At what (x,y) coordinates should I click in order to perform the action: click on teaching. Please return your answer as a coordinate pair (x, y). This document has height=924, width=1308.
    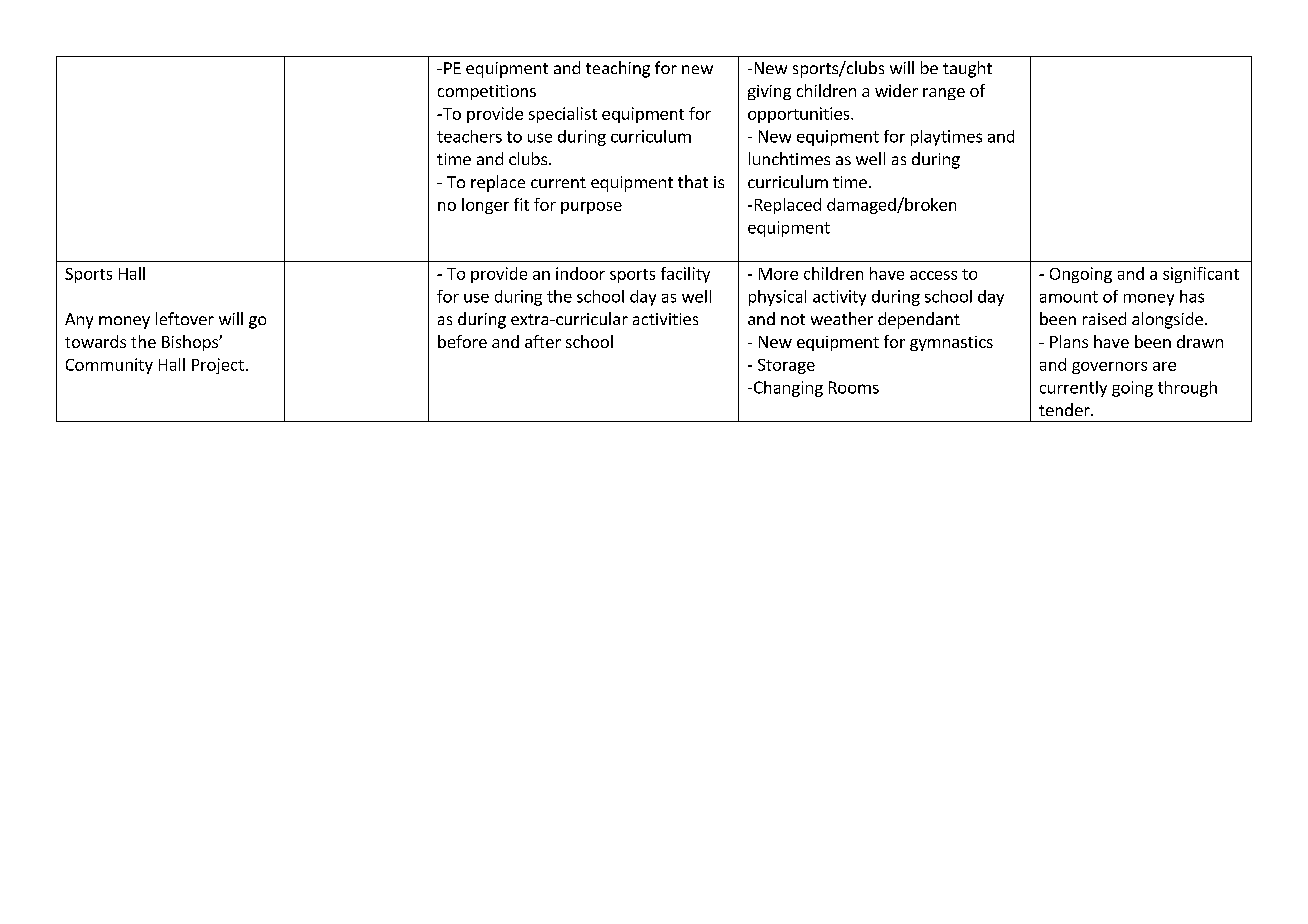
    Looking at the image, I should click on (618, 69).
